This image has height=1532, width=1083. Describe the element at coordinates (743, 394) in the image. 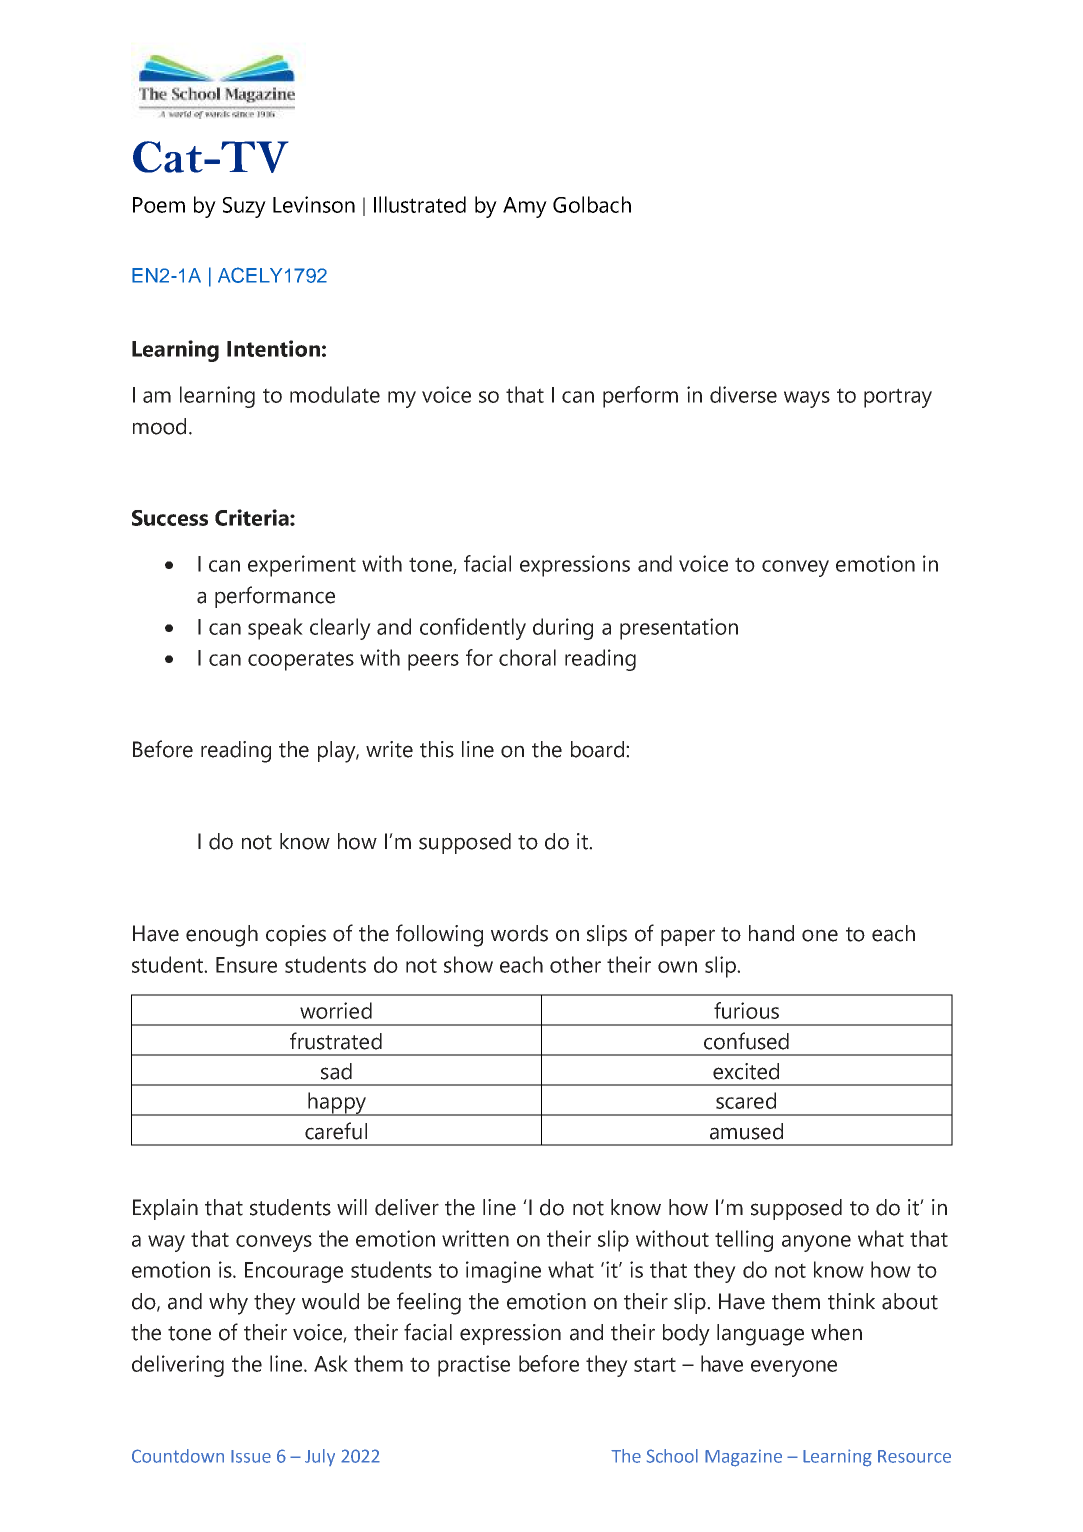

I see `diverse` at that location.
